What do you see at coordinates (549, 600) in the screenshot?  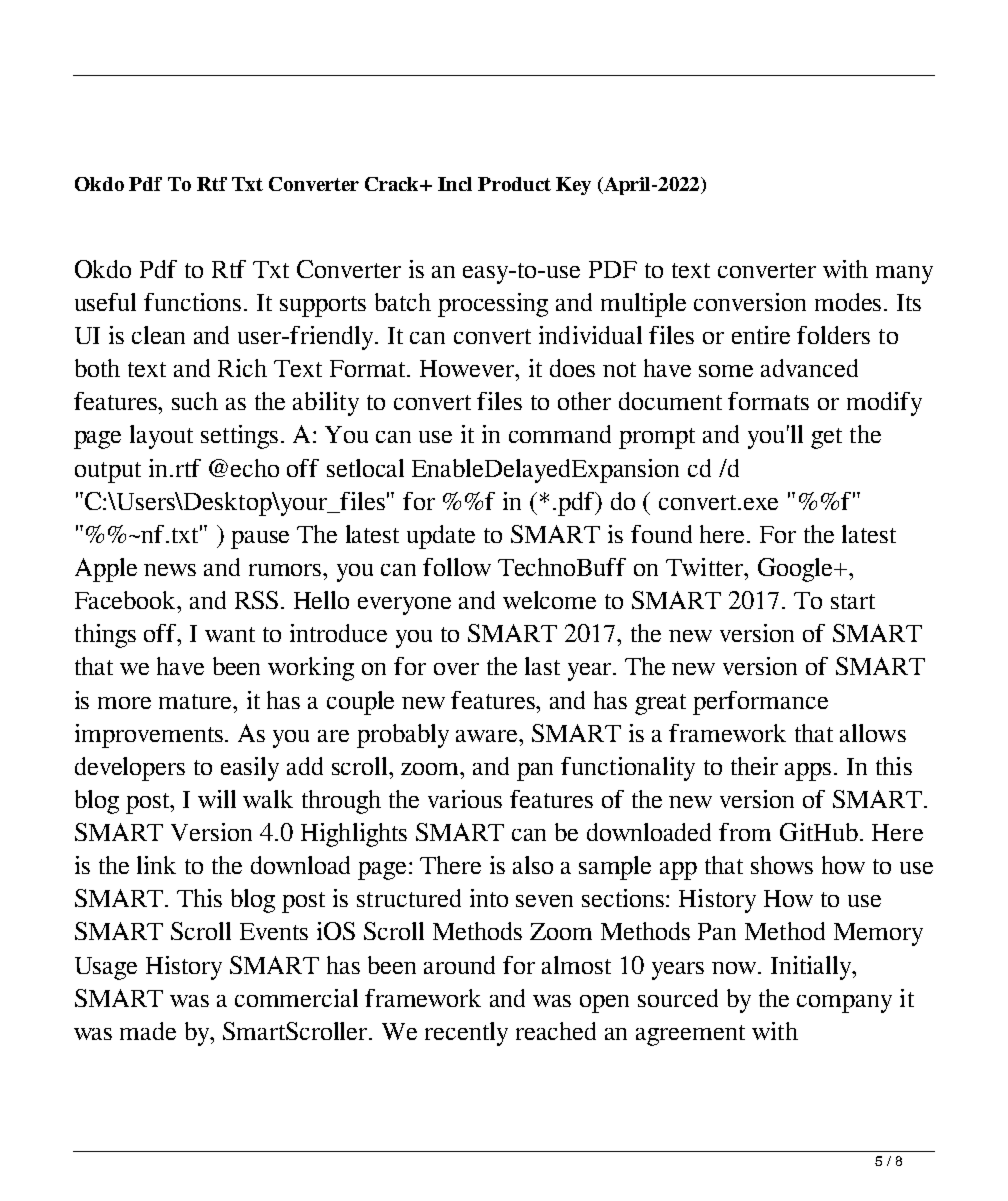 I see `welcome` at bounding box center [549, 600].
